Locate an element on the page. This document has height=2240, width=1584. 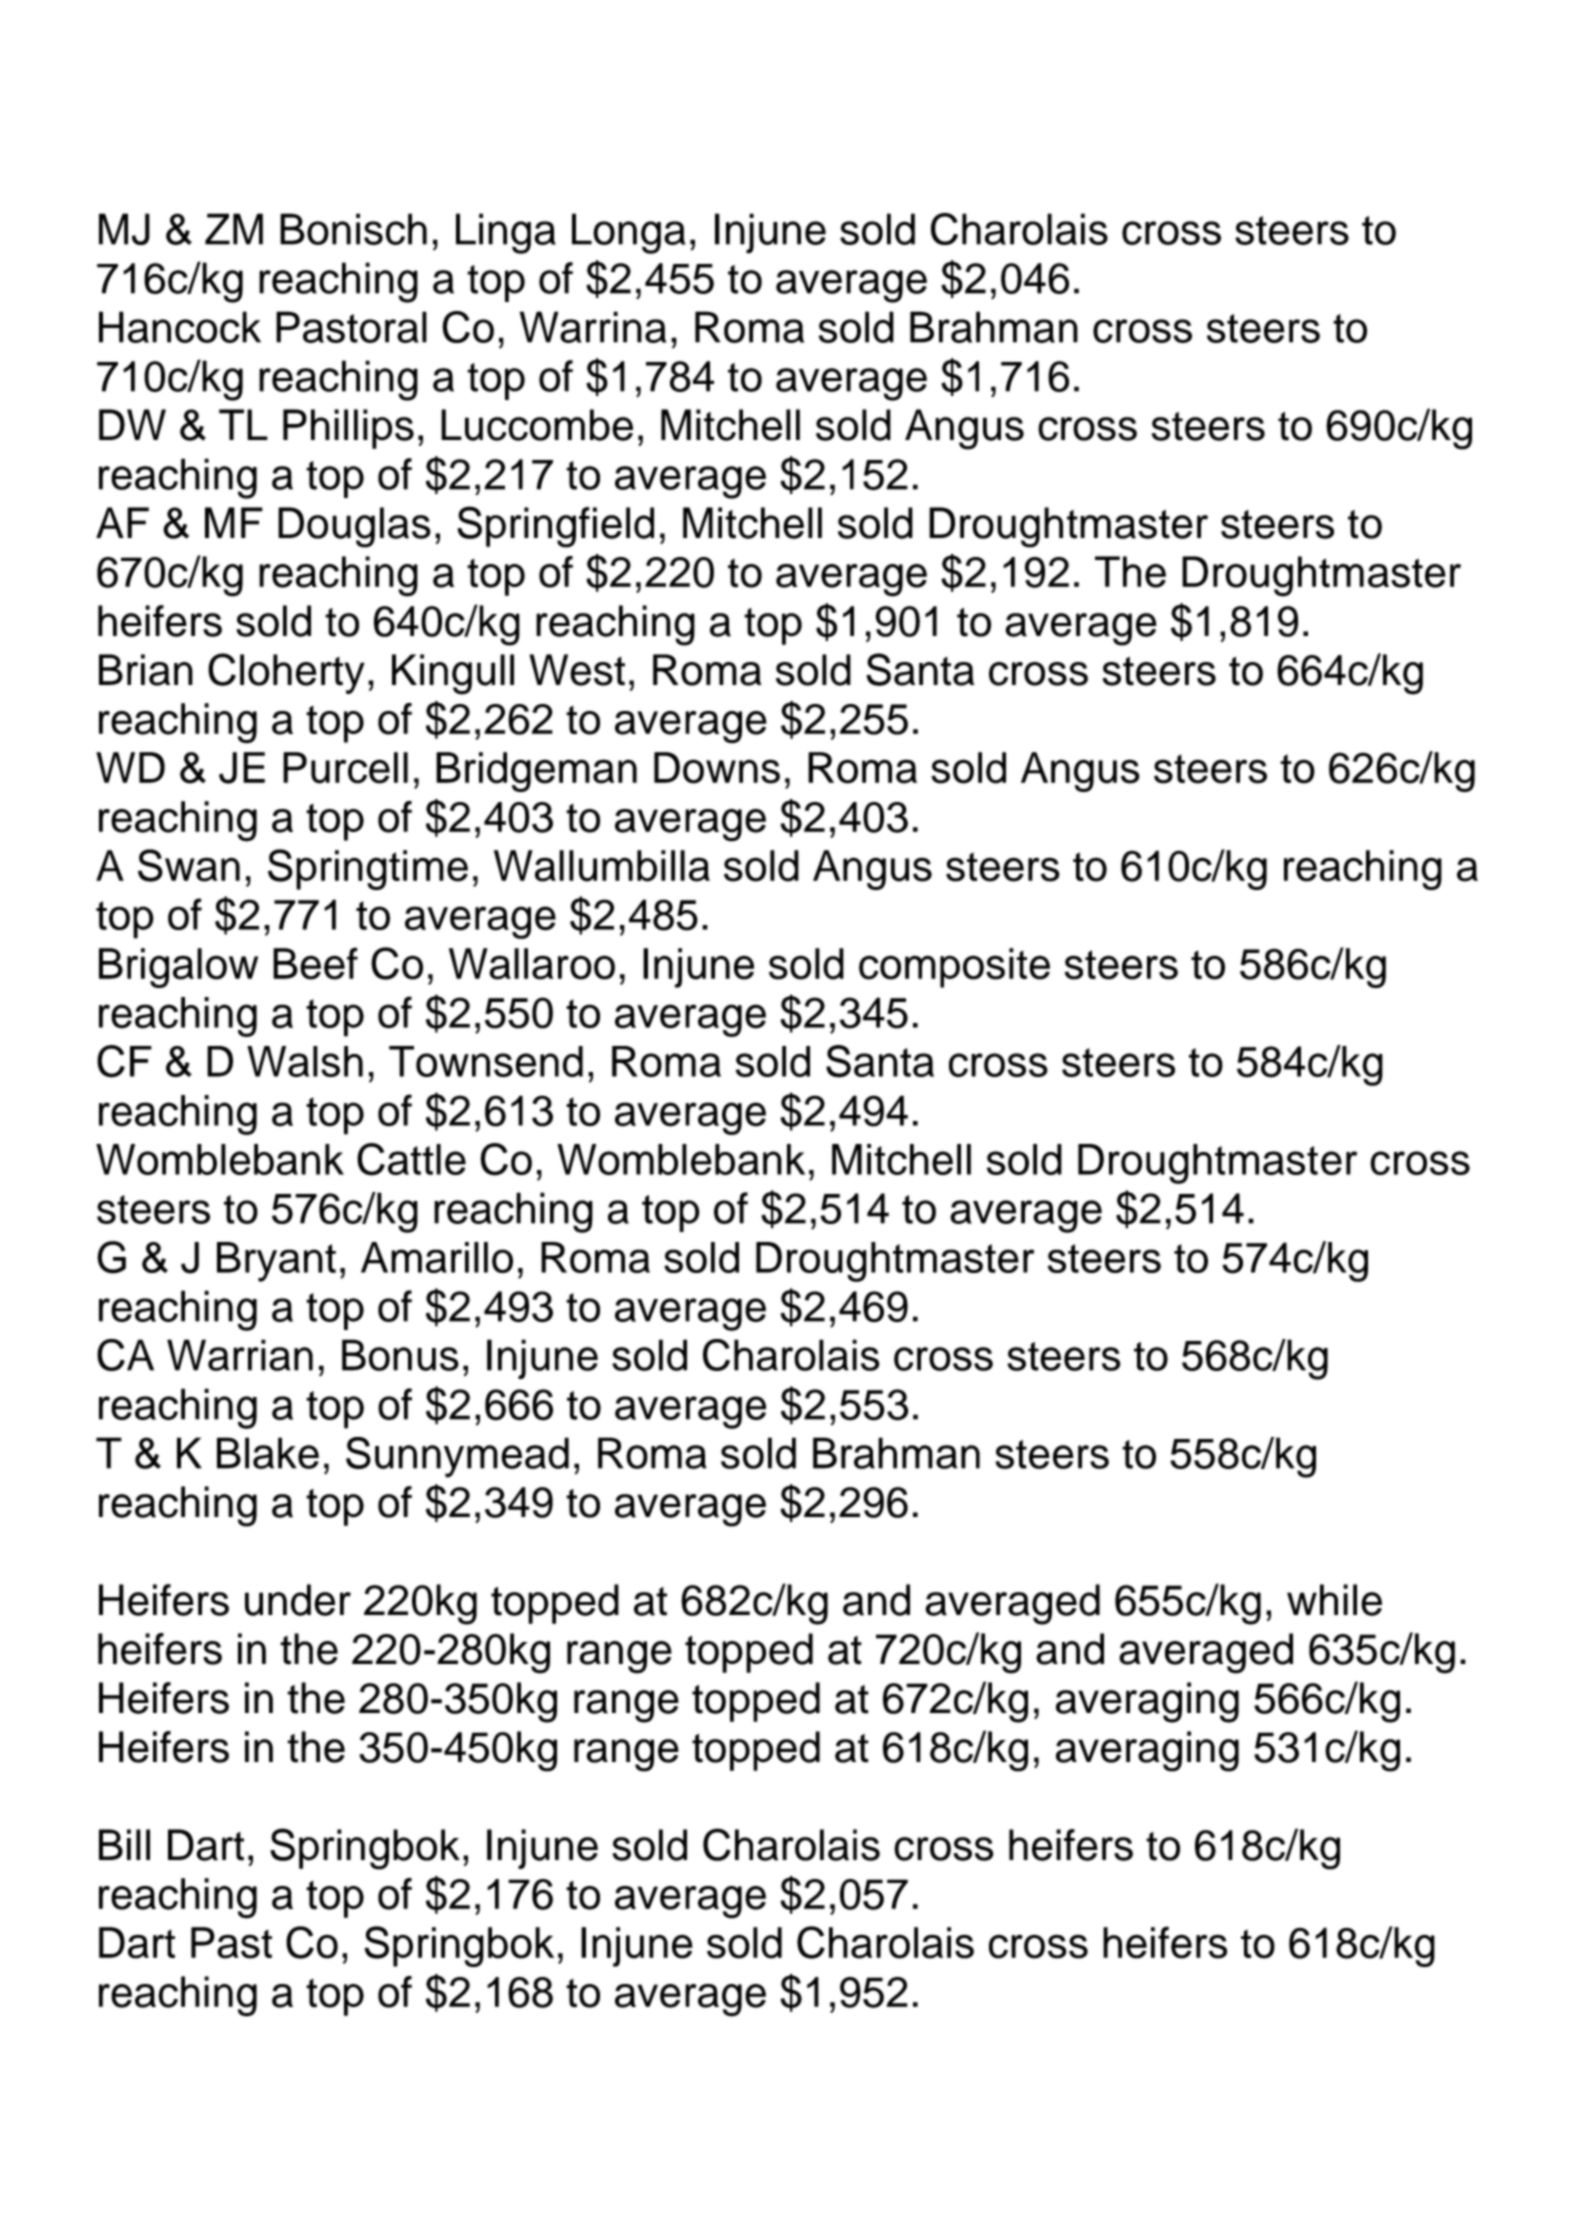
Bridgeman is located at coordinates (536, 772).
